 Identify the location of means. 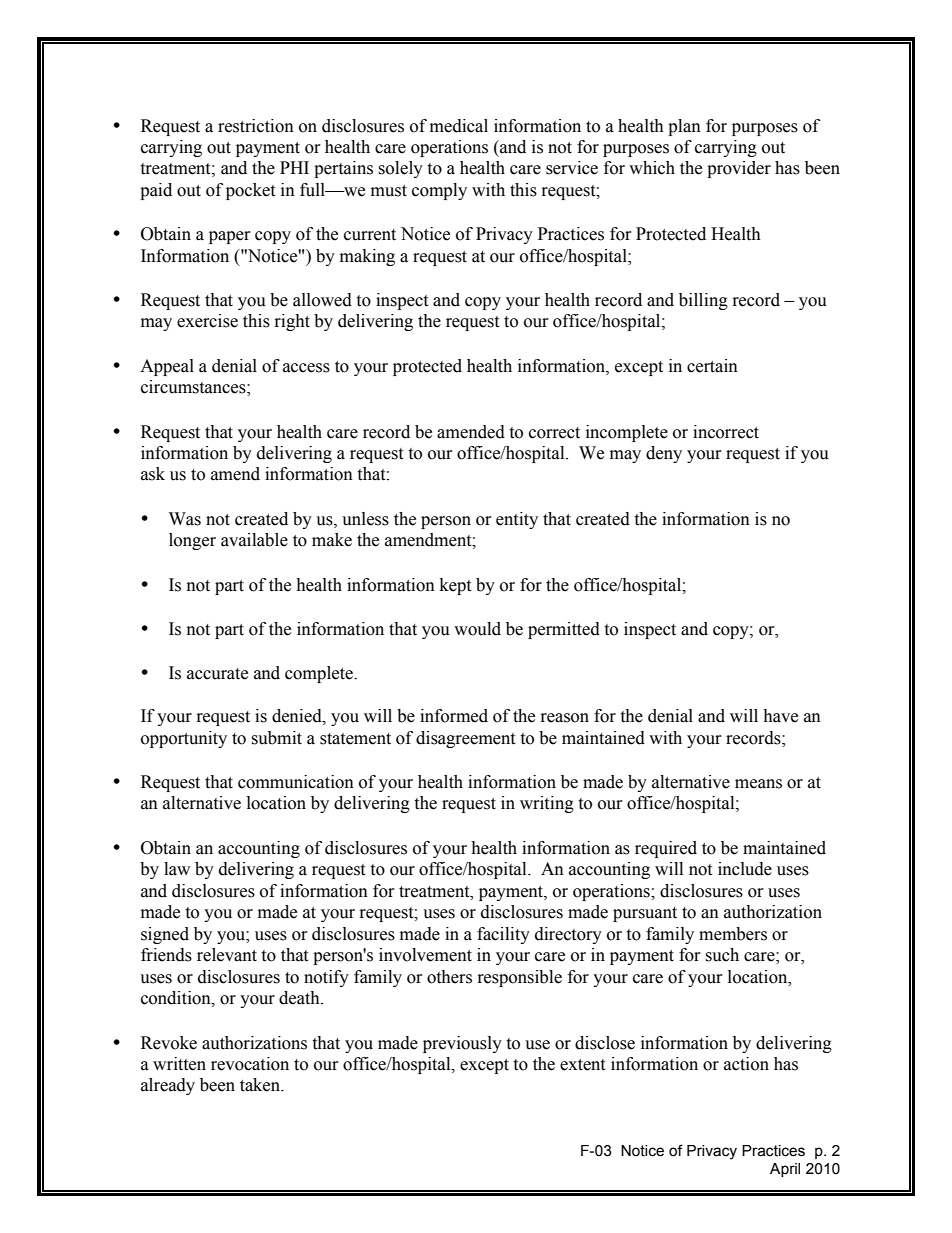
(758, 784).
